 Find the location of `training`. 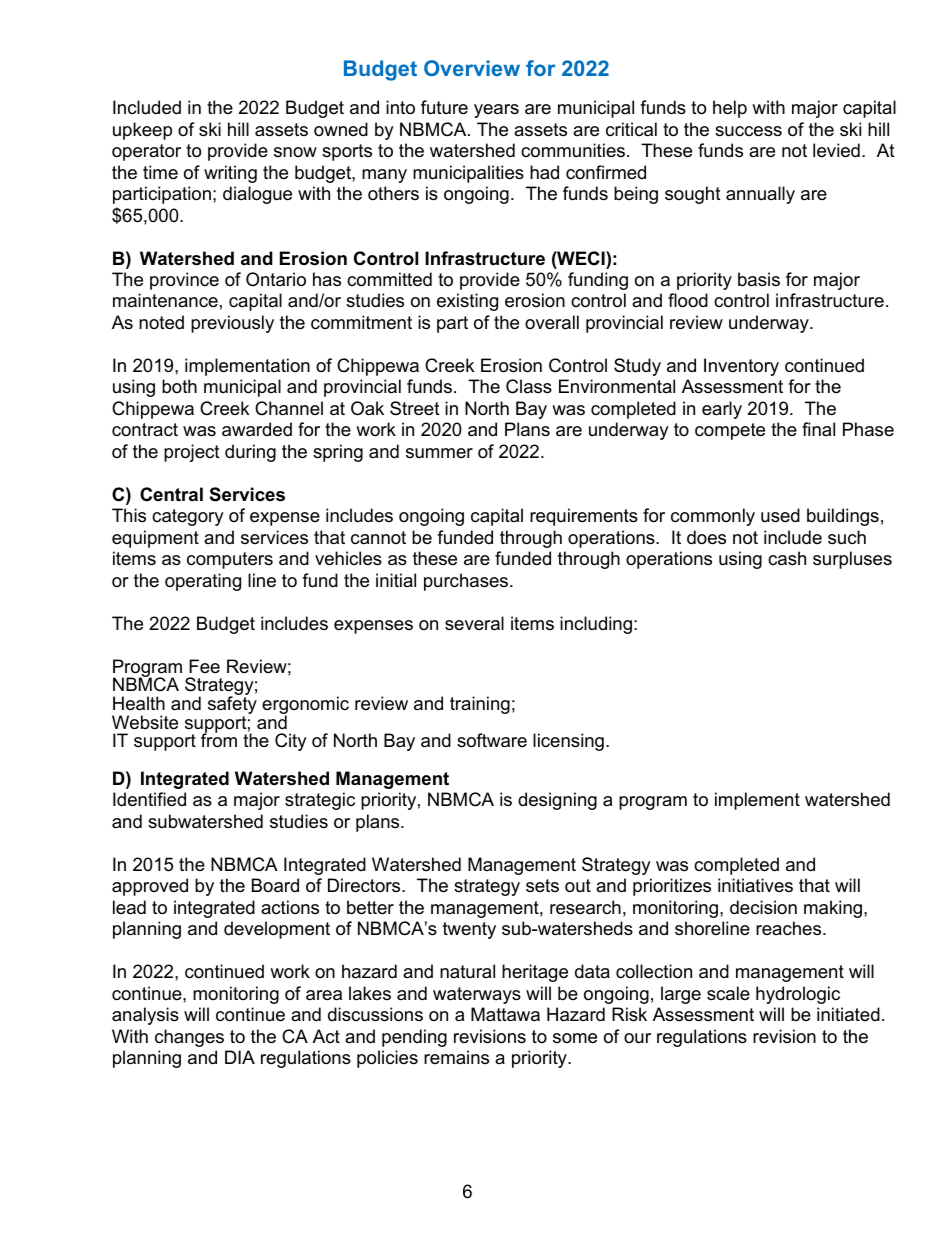

training is located at coordinates (480, 705).
